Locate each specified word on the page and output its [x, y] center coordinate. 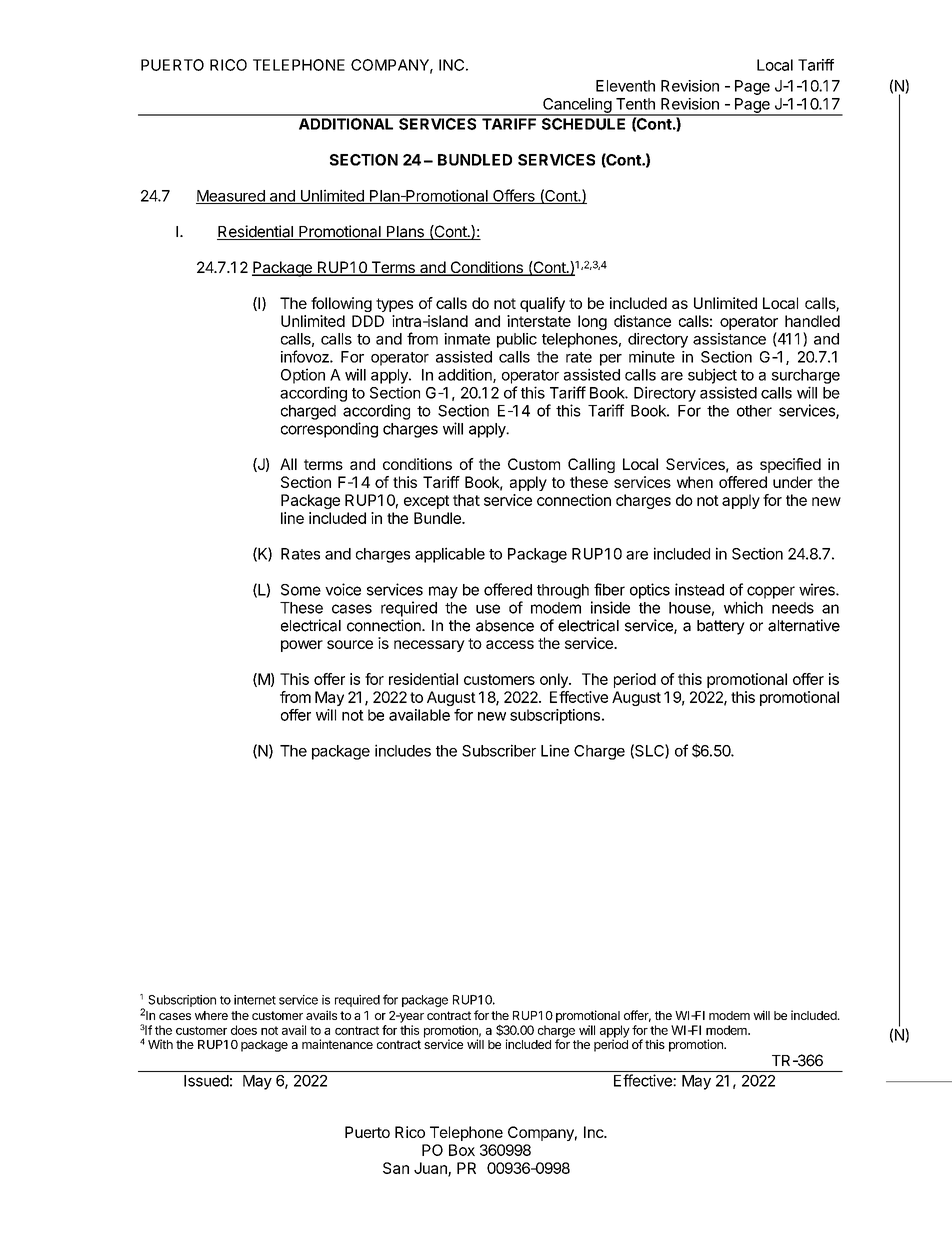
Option [303, 376]
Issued [206, 1081]
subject [712, 376]
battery [721, 627]
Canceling [577, 106]
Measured [231, 197]
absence [505, 626]
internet [255, 1000]
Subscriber [499, 750]
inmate [467, 339]
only [555, 680]
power [302, 646]
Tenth [635, 104]
